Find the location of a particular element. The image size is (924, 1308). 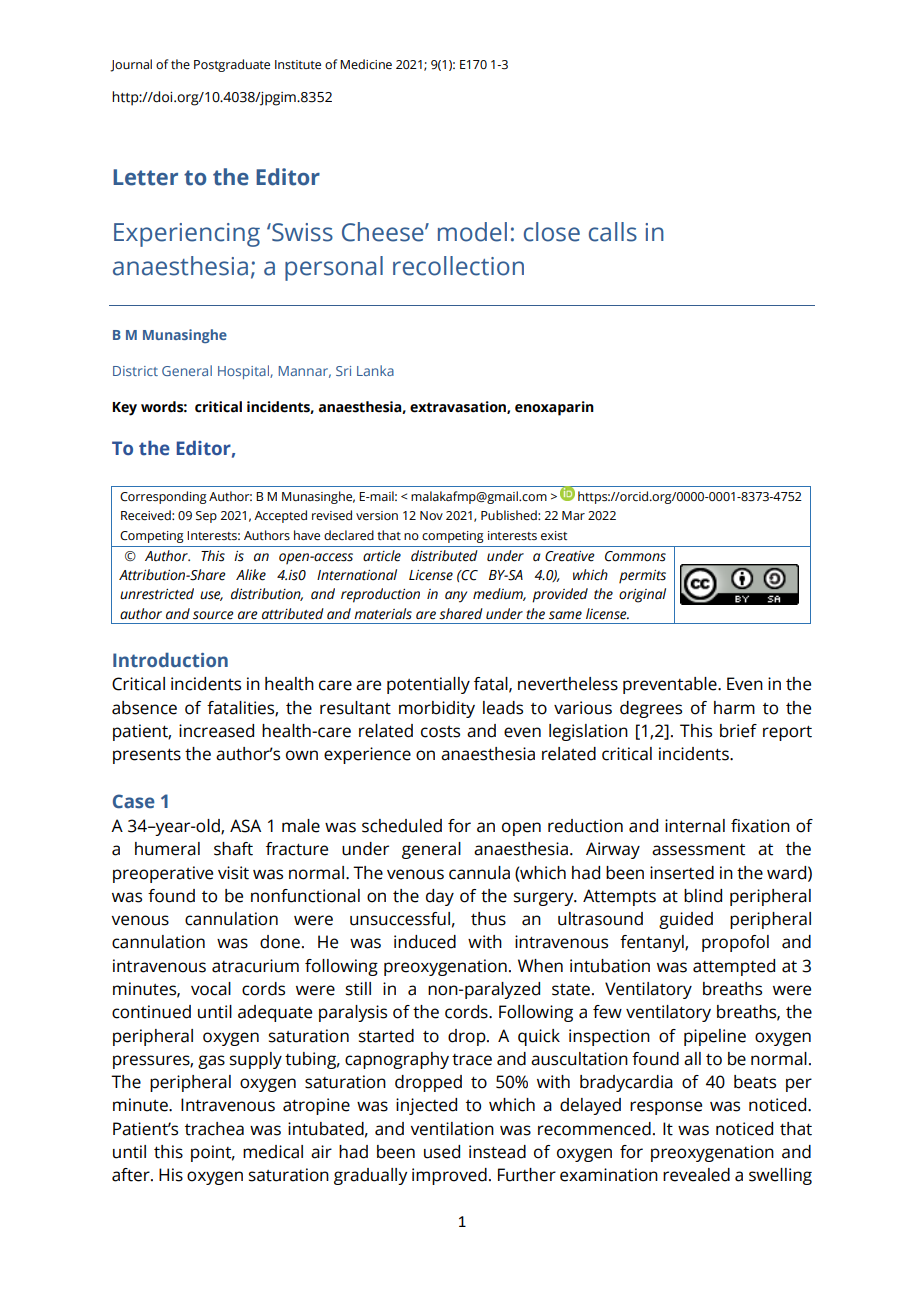

medium is located at coordinates (499, 594).
